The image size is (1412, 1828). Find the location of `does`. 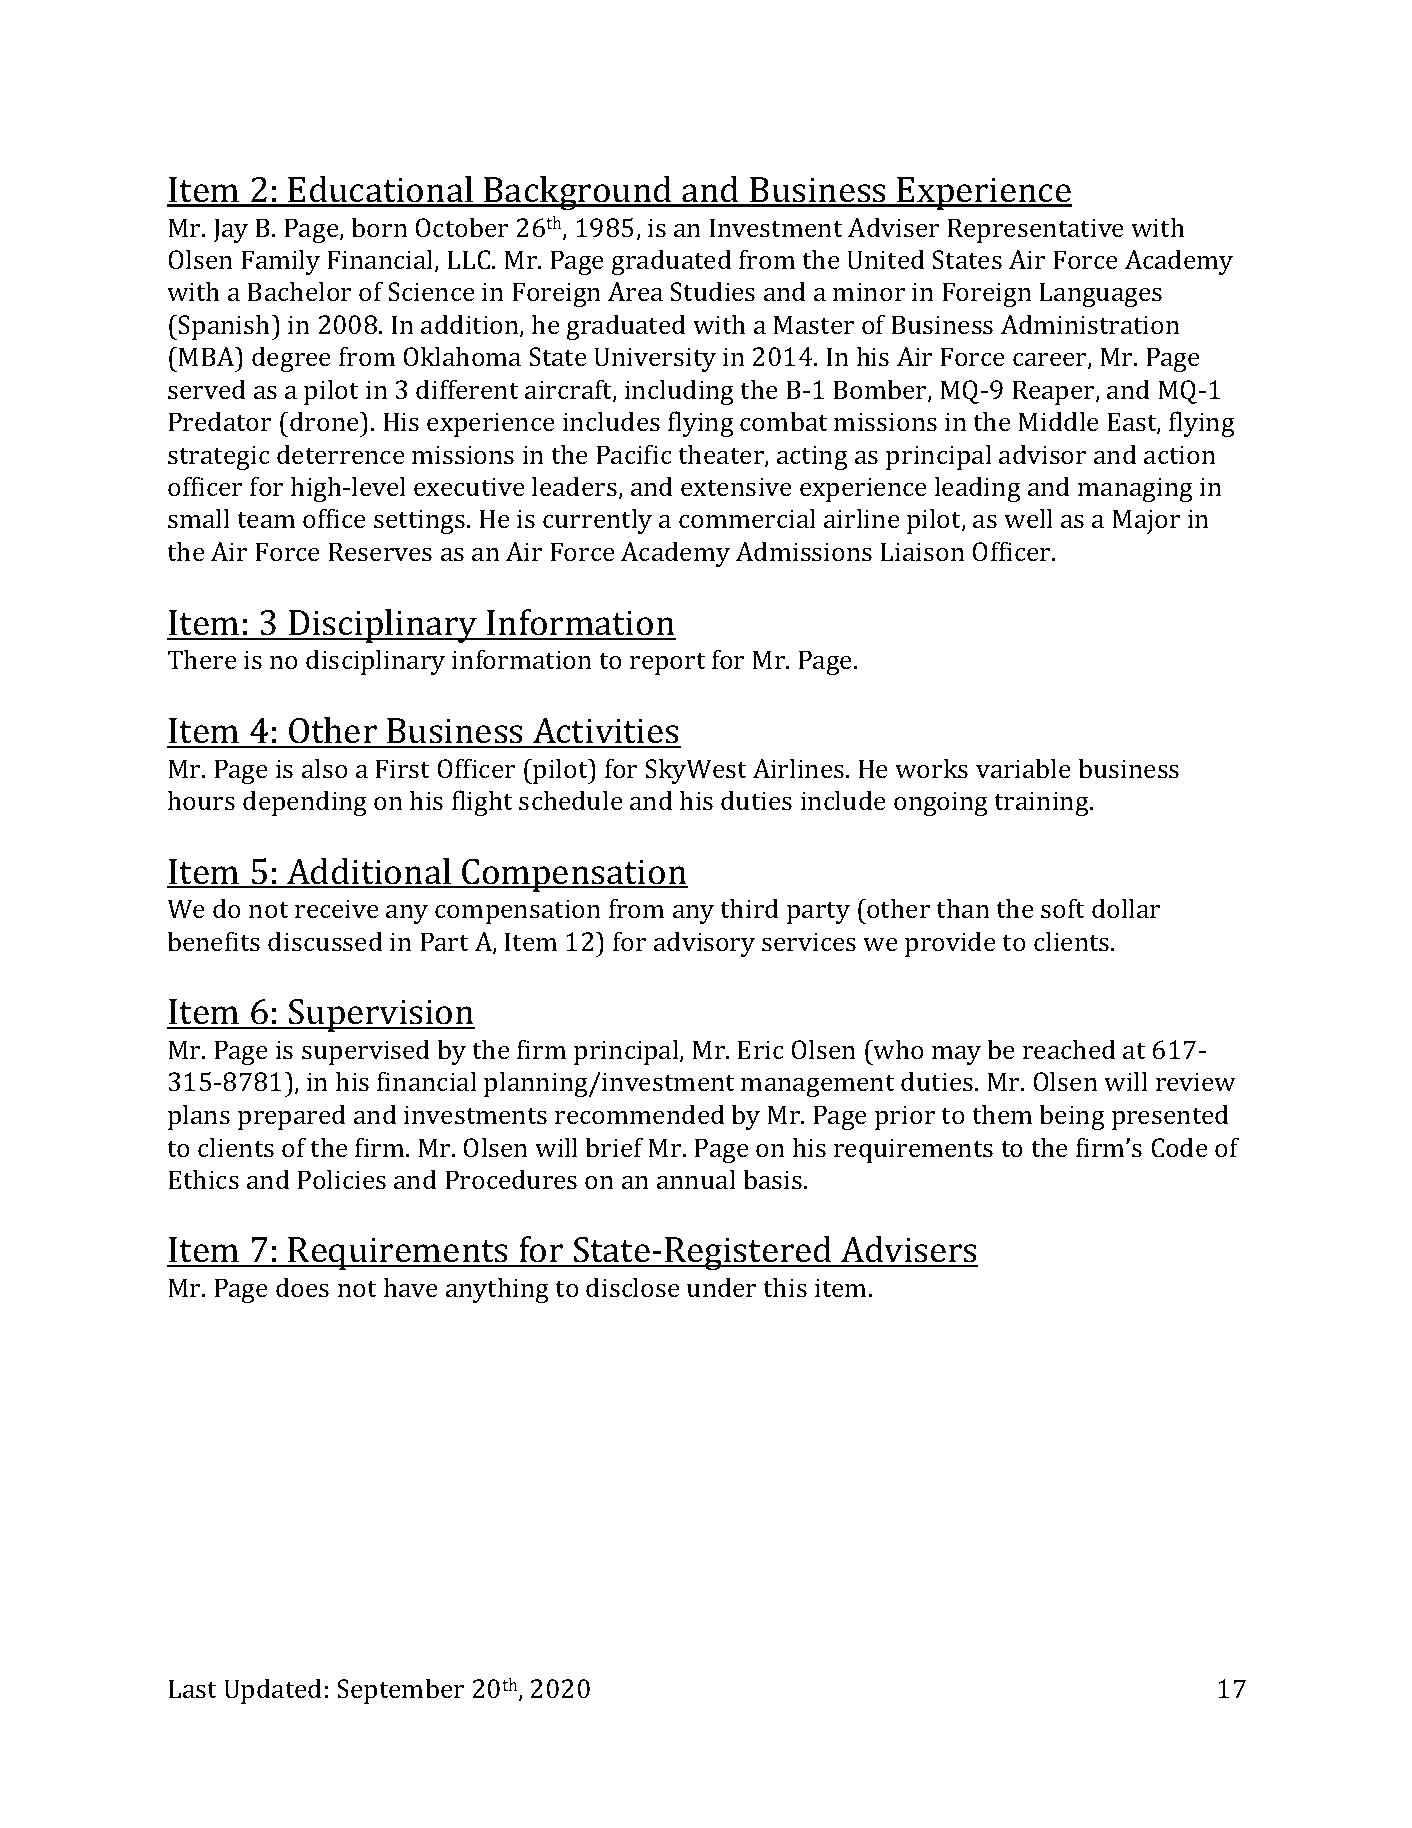

does is located at coordinates (302, 1287).
